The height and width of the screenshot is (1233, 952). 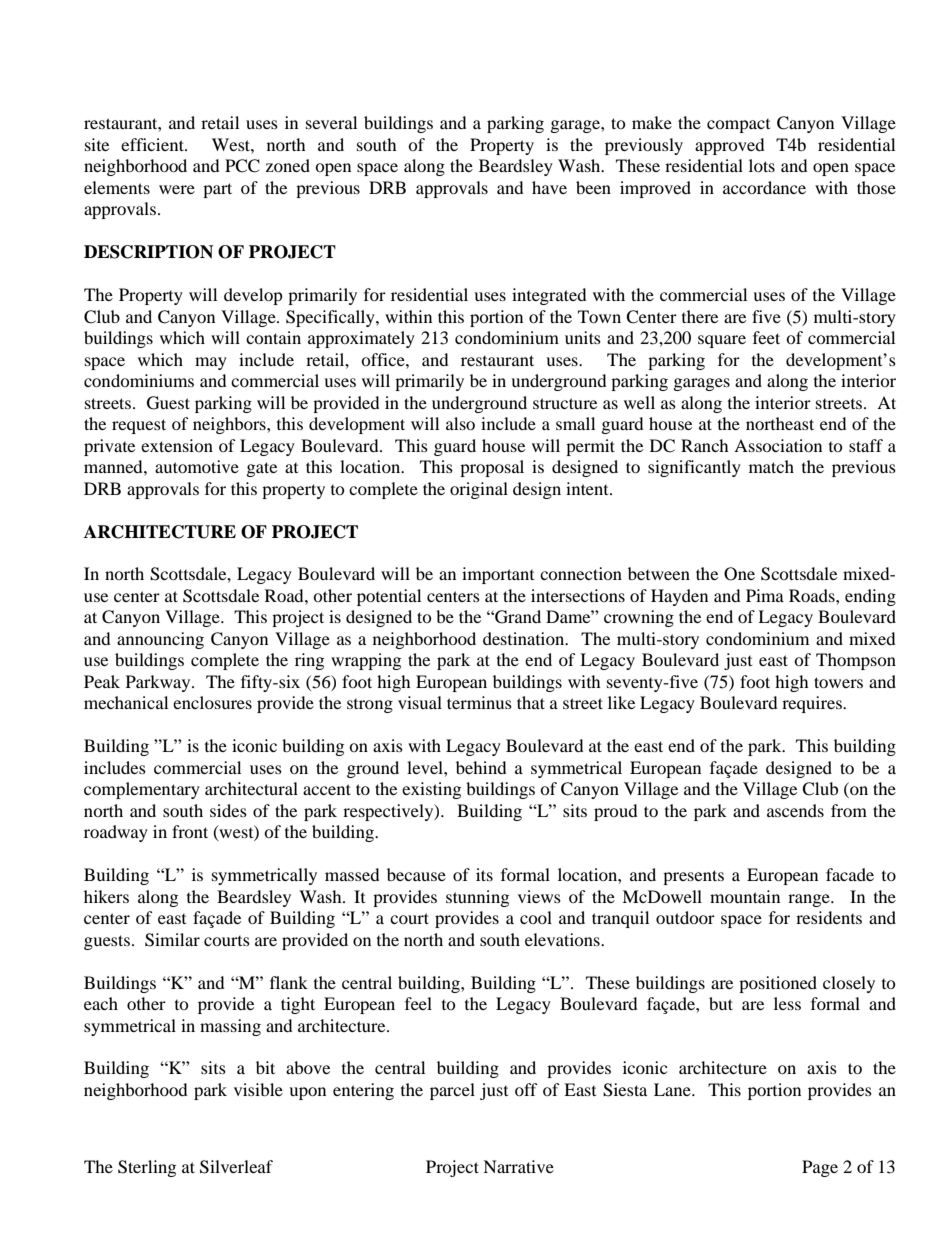 I want to click on behind, so click(x=481, y=767).
